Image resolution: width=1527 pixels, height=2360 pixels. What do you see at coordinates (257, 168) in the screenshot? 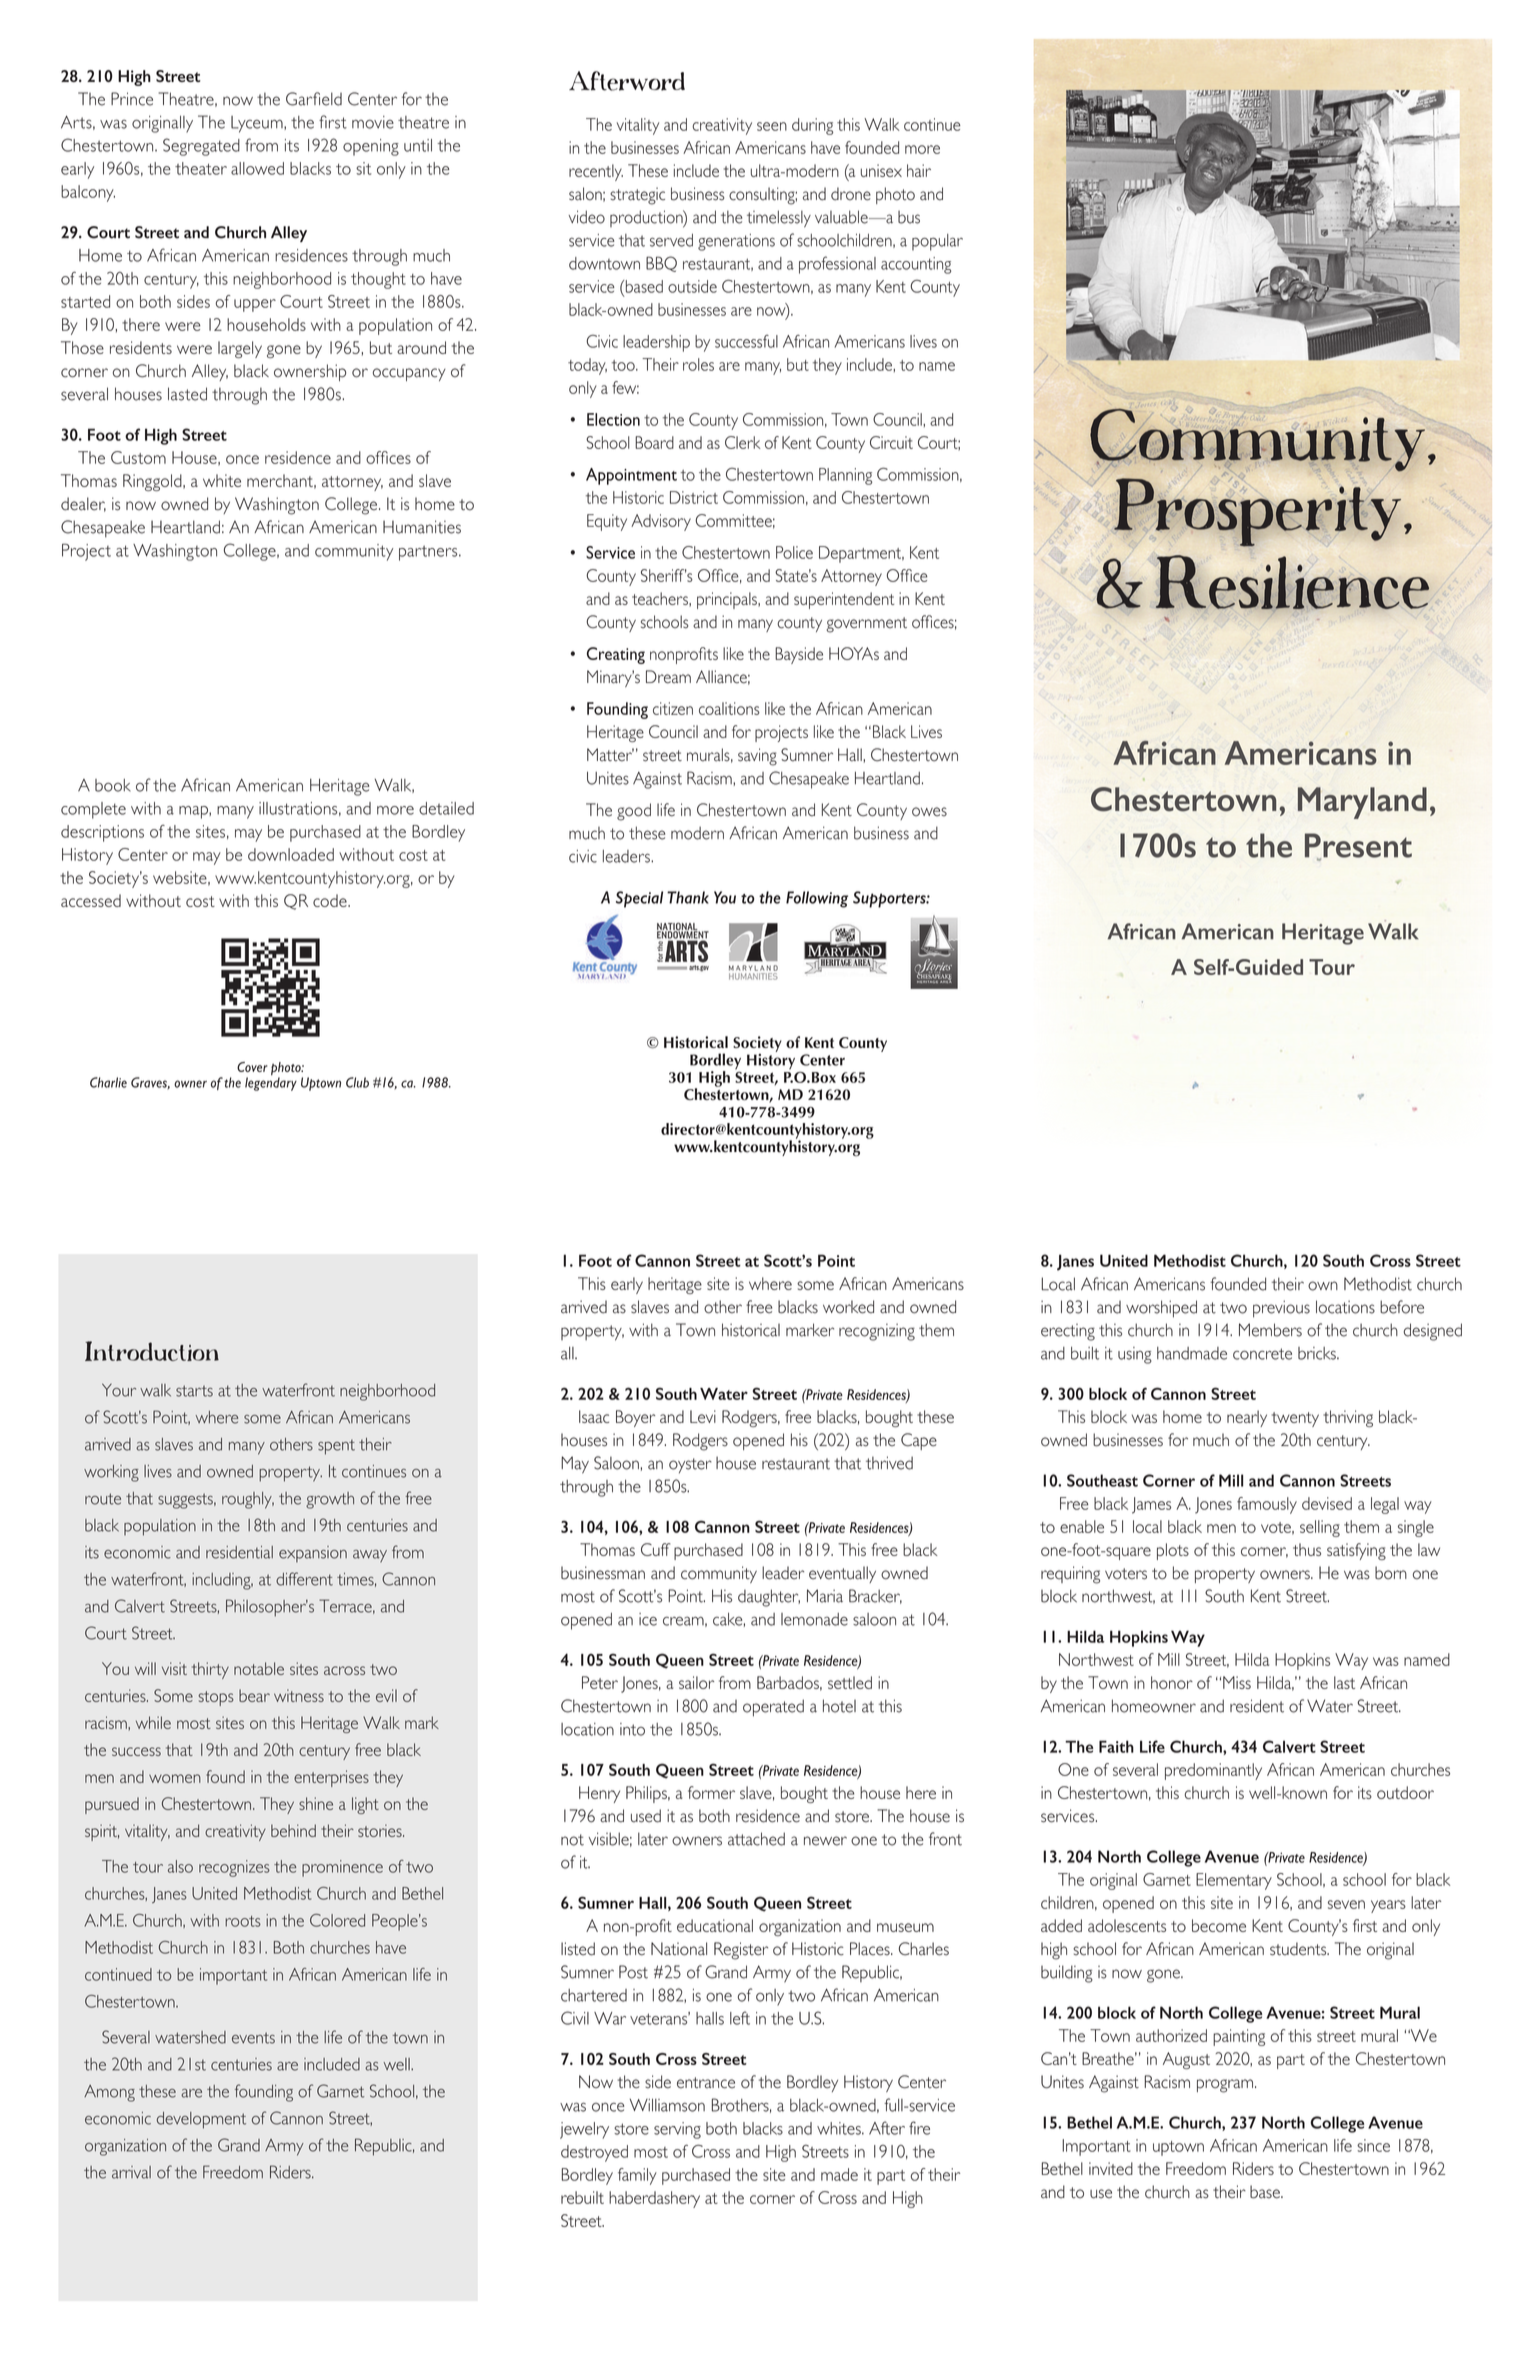
I see `allowed` at bounding box center [257, 168].
